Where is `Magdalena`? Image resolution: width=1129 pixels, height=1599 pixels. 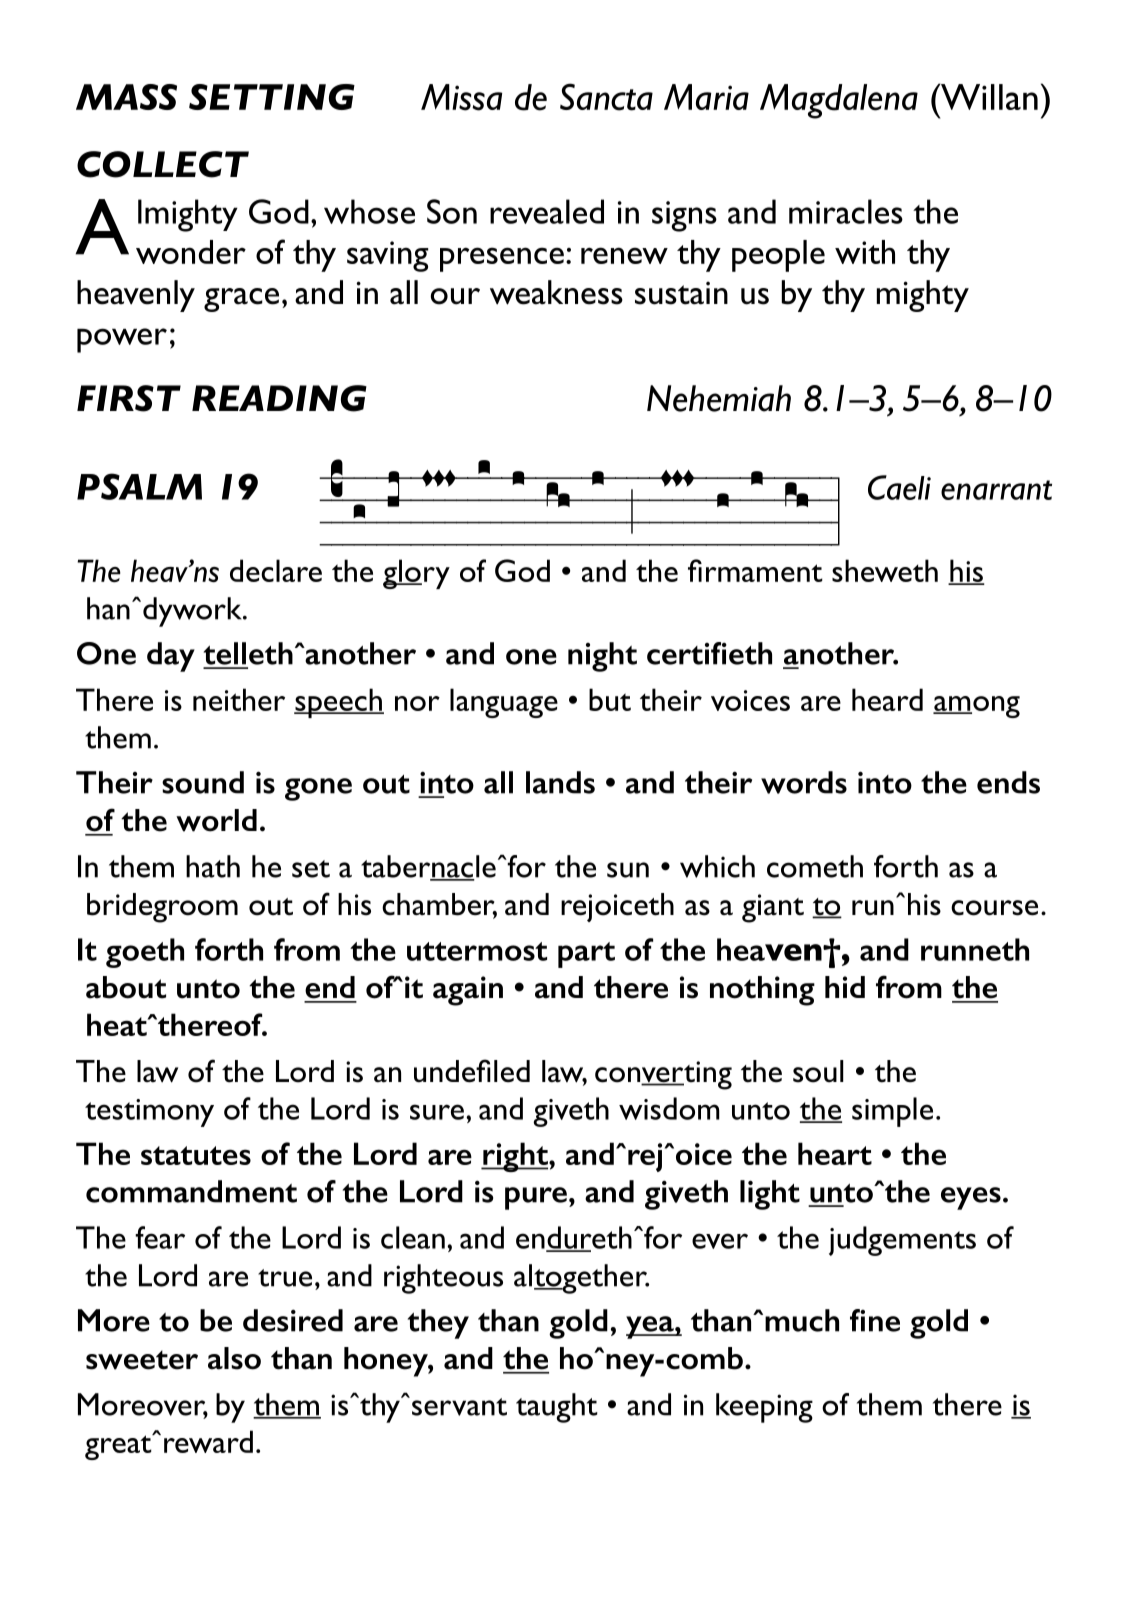
Magdalena is located at coordinates (839, 101).
